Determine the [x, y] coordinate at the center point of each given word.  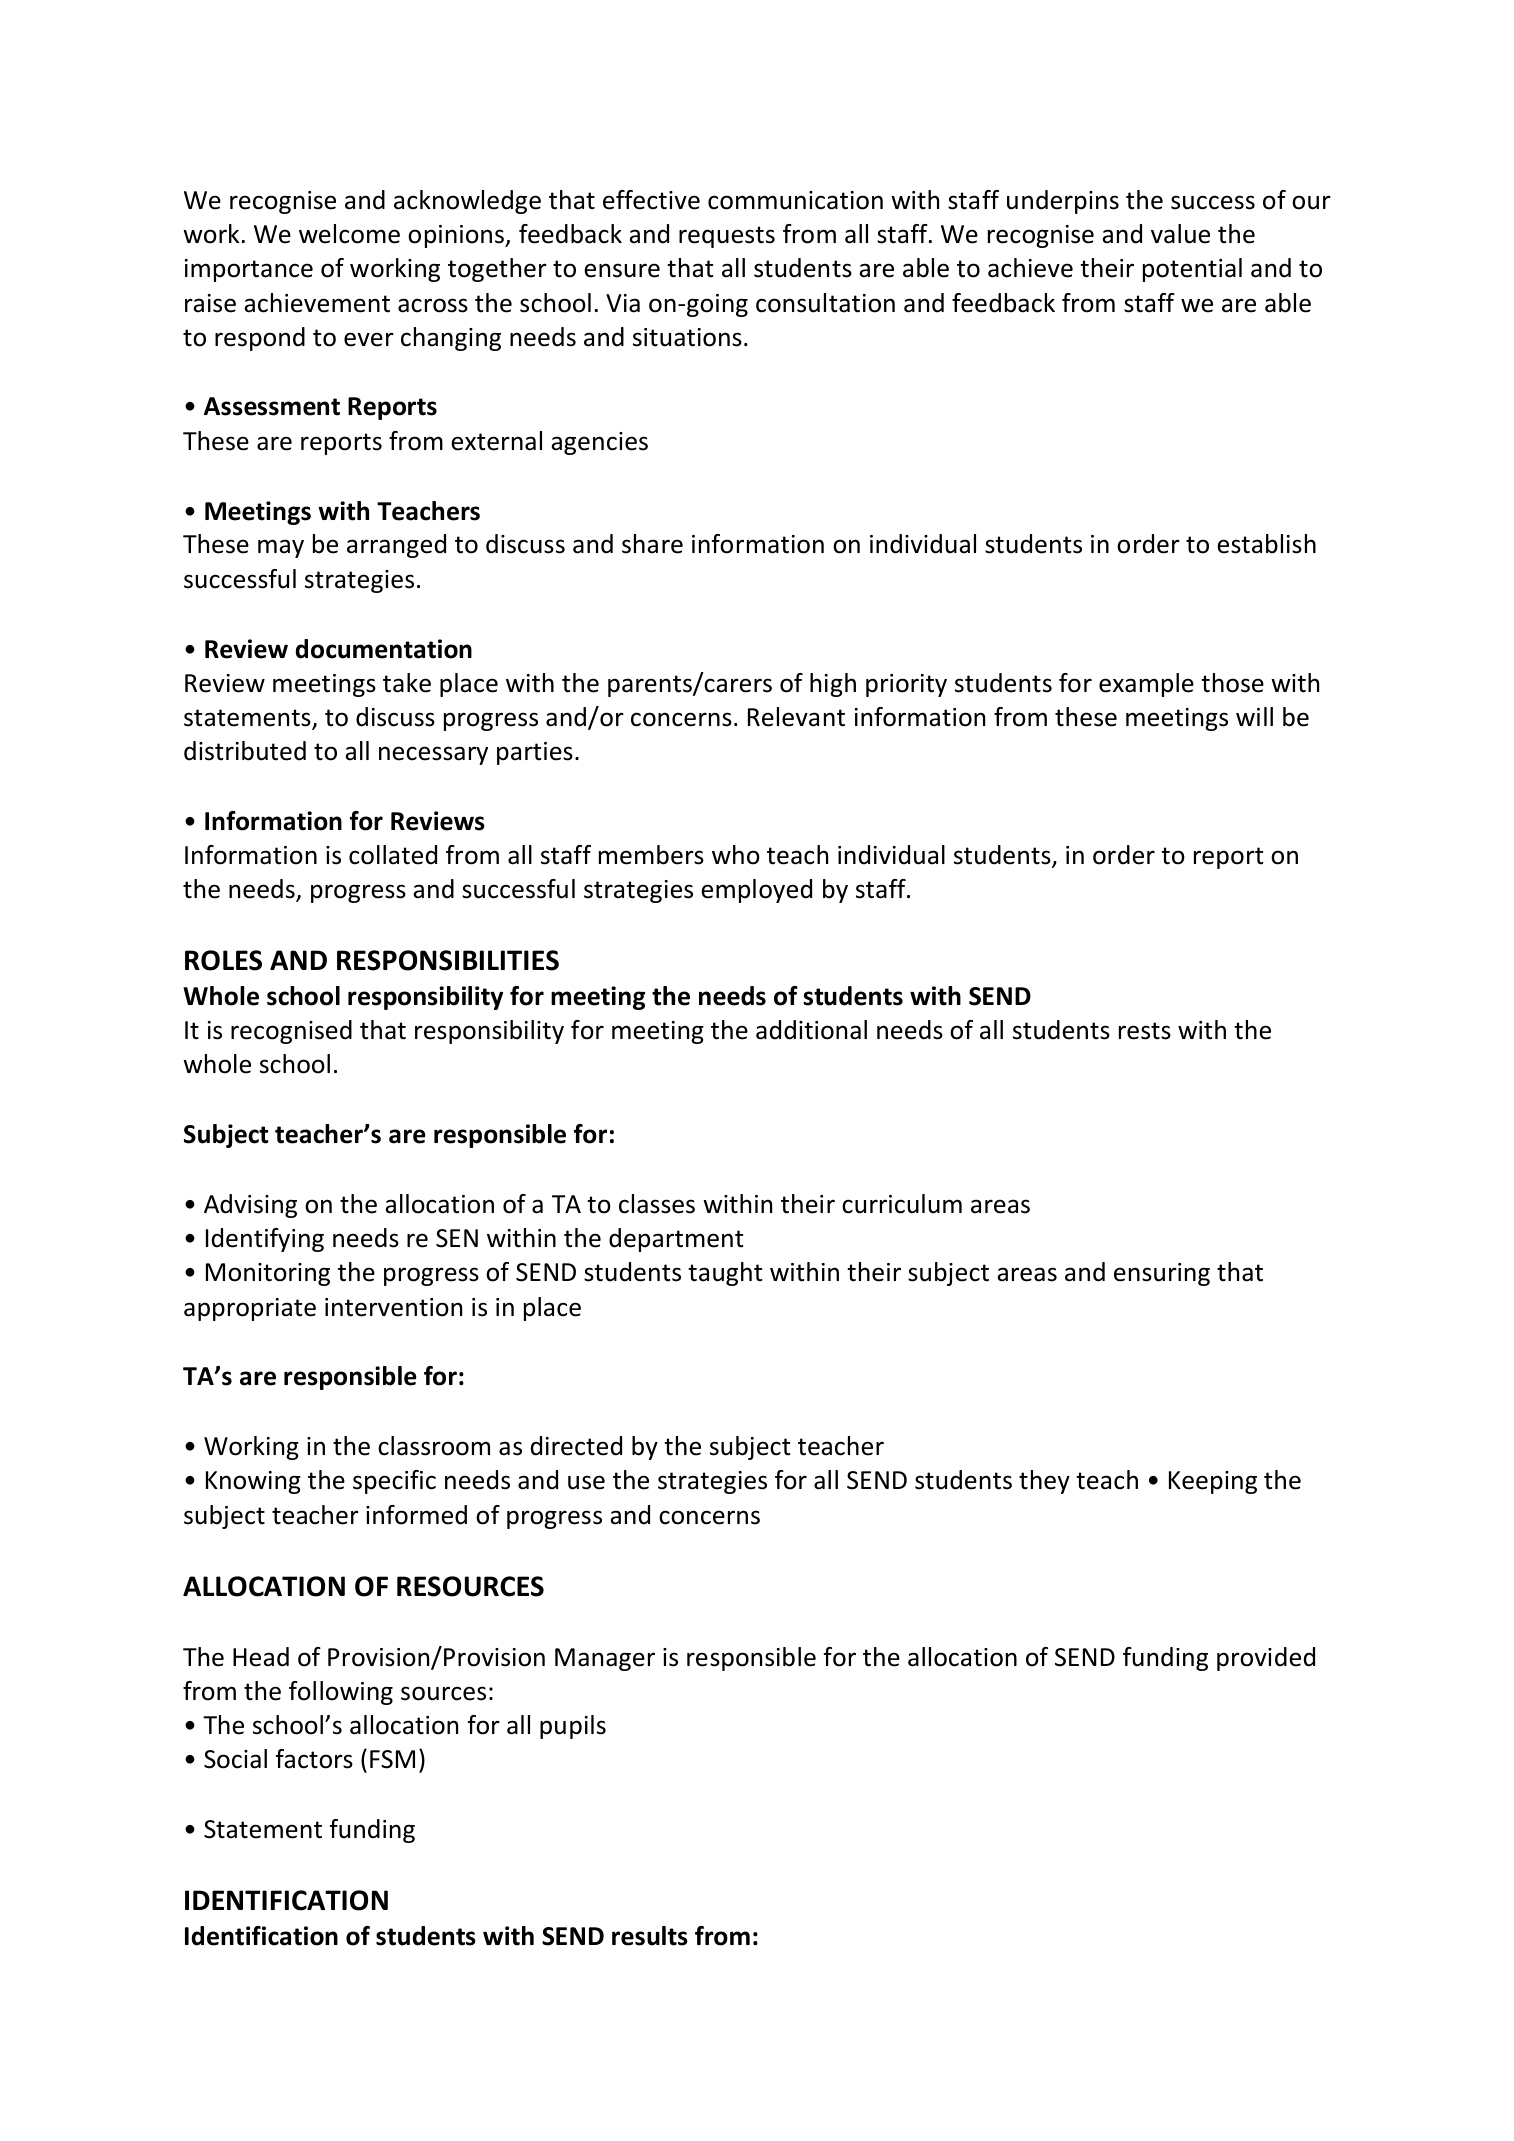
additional [811, 1030]
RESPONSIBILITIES [448, 960]
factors [314, 1759]
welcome [349, 234]
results [650, 1936]
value [1180, 234]
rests [1145, 1031]
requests [727, 237]
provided [1266, 1659]
